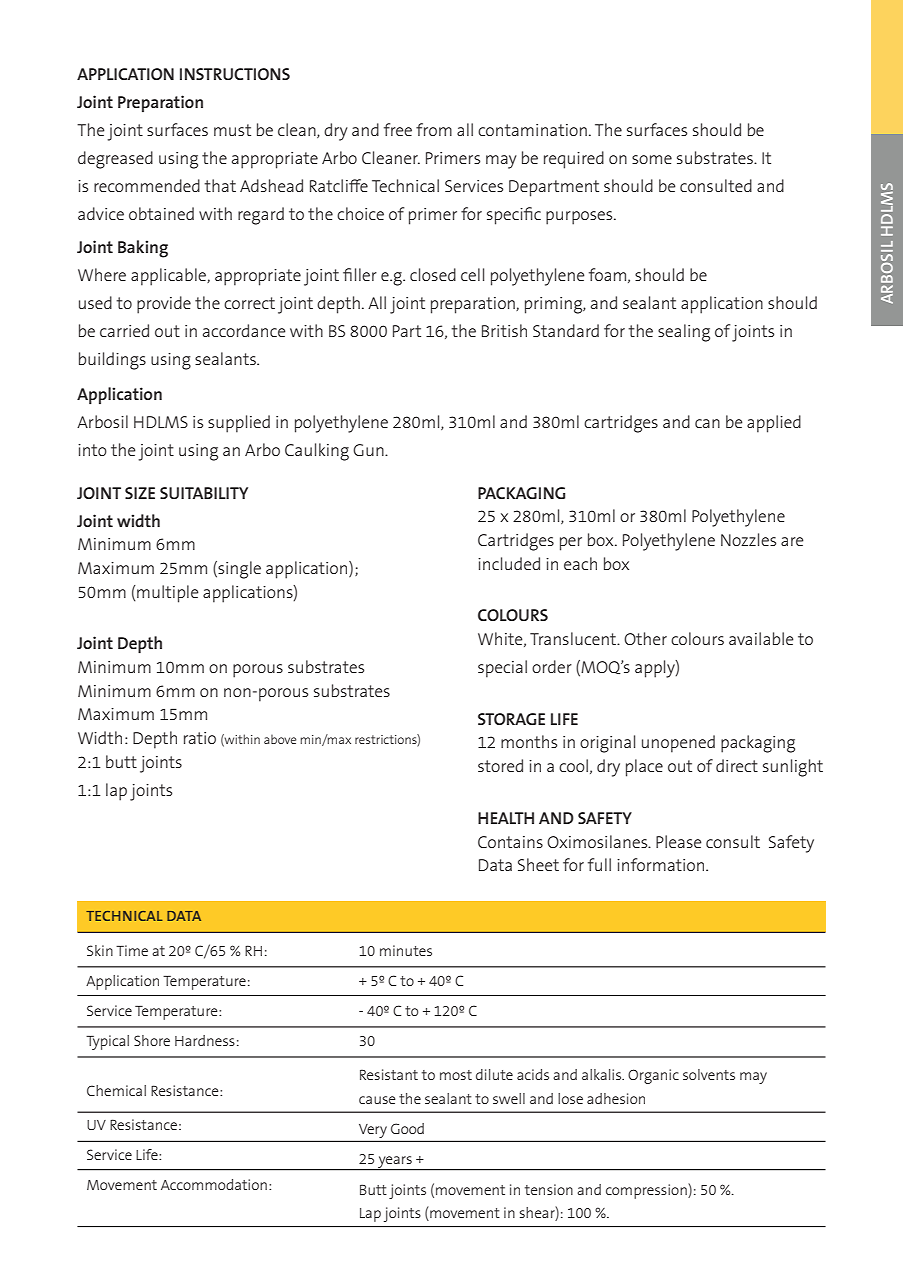 The height and width of the page is (1282, 903). Describe the element at coordinates (707, 423) in the page. I see `can` at that location.
